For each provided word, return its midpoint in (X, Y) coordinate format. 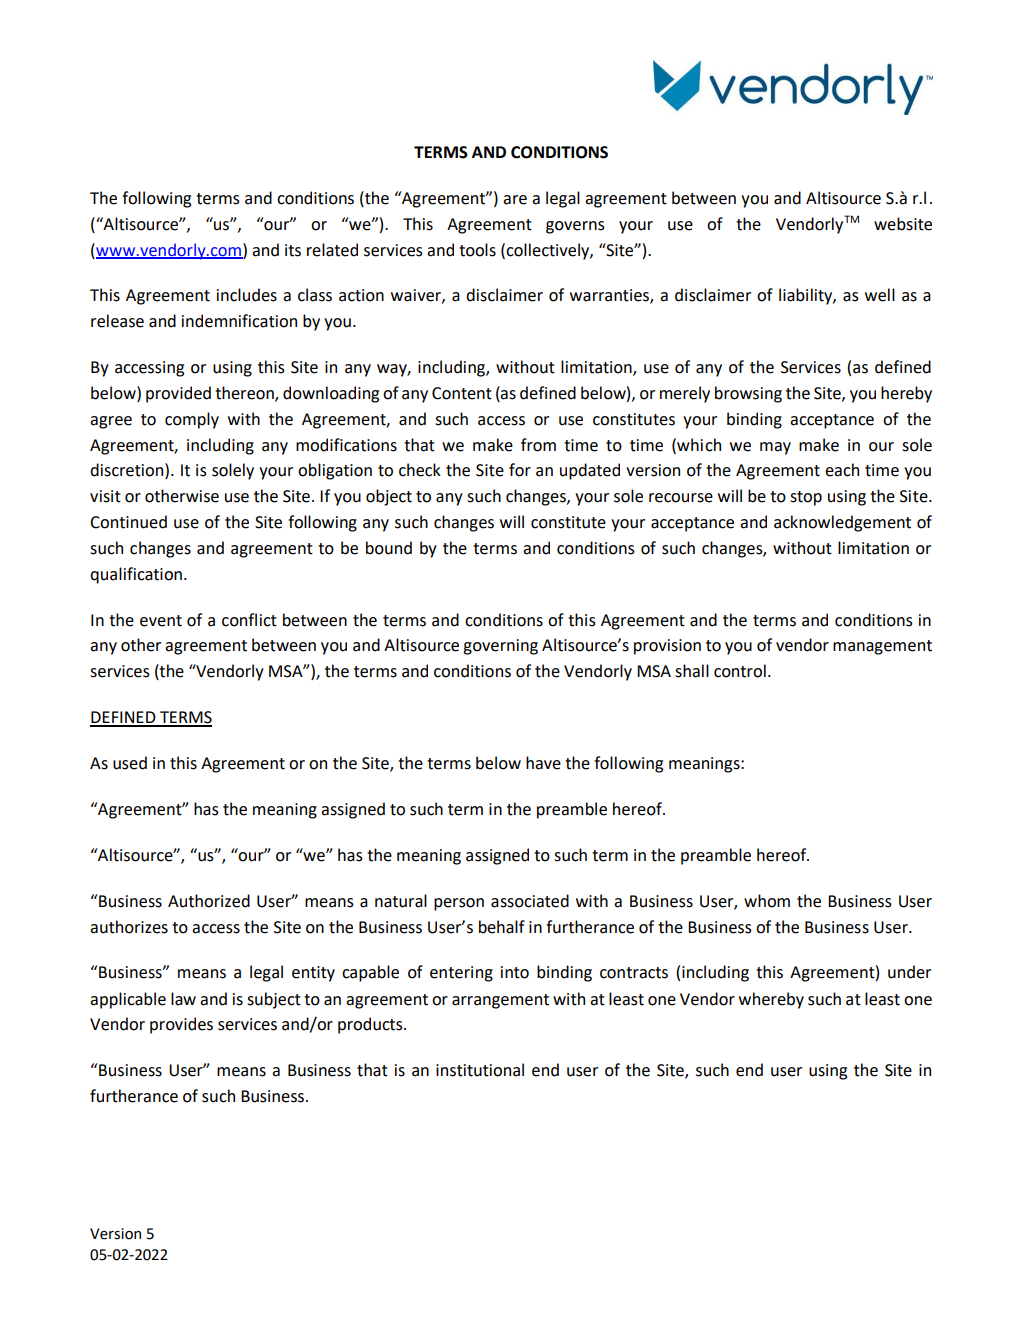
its (293, 250)
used (130, 763)
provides (181, 1025)
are (515, 200)
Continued (128, 522)
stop (806, 498)
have (543, 763)
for (520, 470)
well (880, 295)
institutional (480, 1070)
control (740, 671)
